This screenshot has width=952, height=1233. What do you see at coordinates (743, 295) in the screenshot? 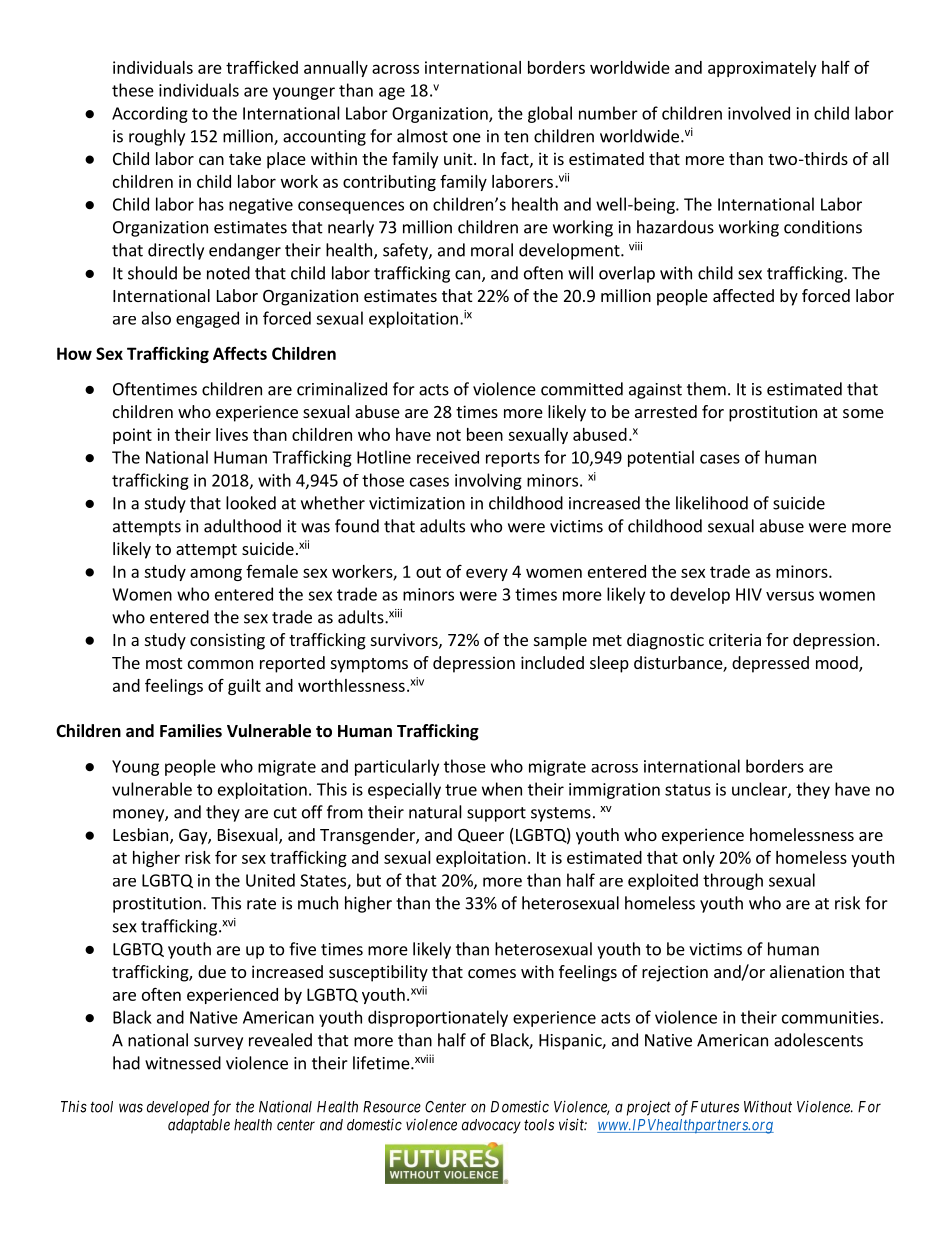
I see `affected` at bounding box center [743, 295].
